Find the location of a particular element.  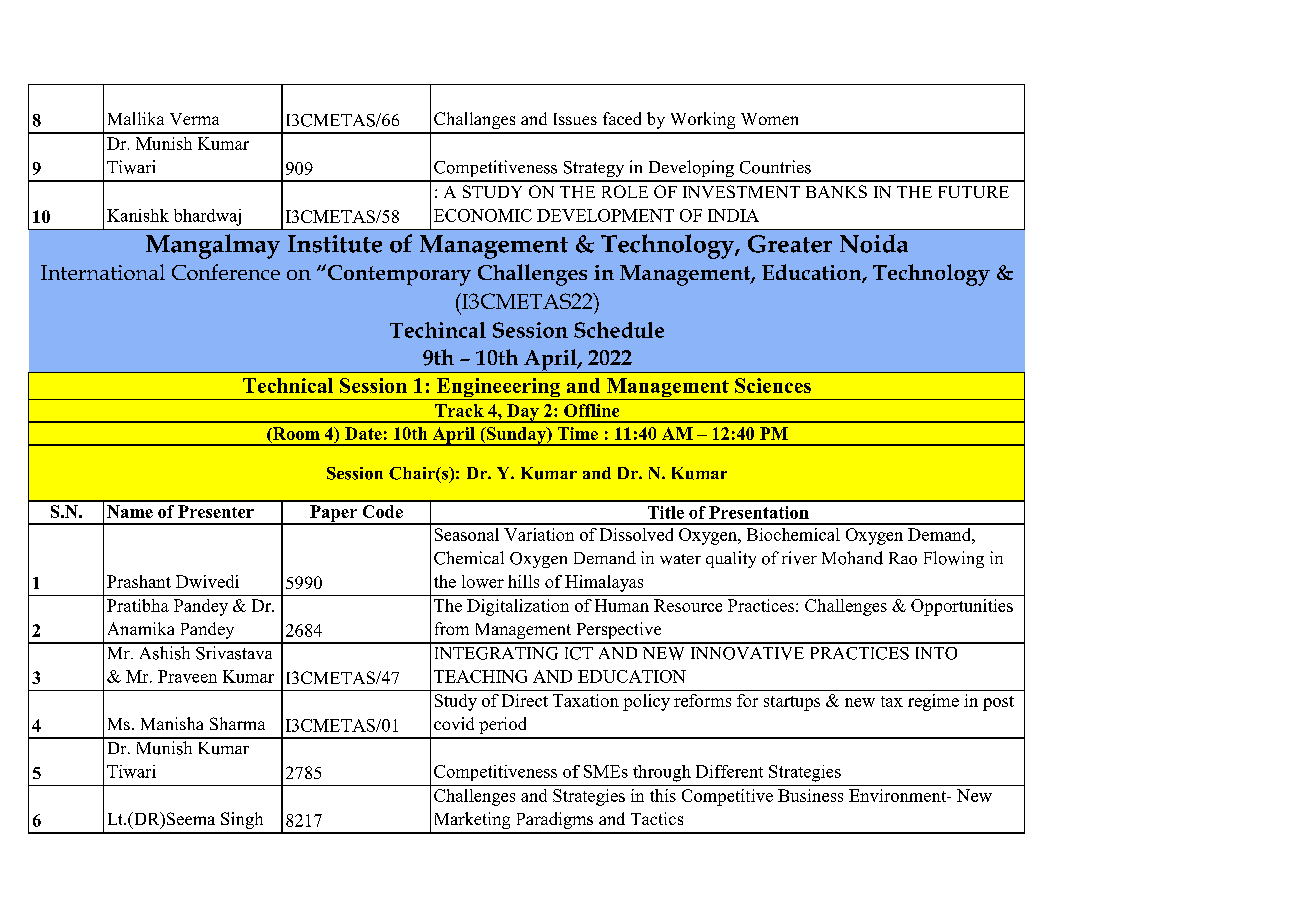

Presentation is located at coordinates (759, 512).
